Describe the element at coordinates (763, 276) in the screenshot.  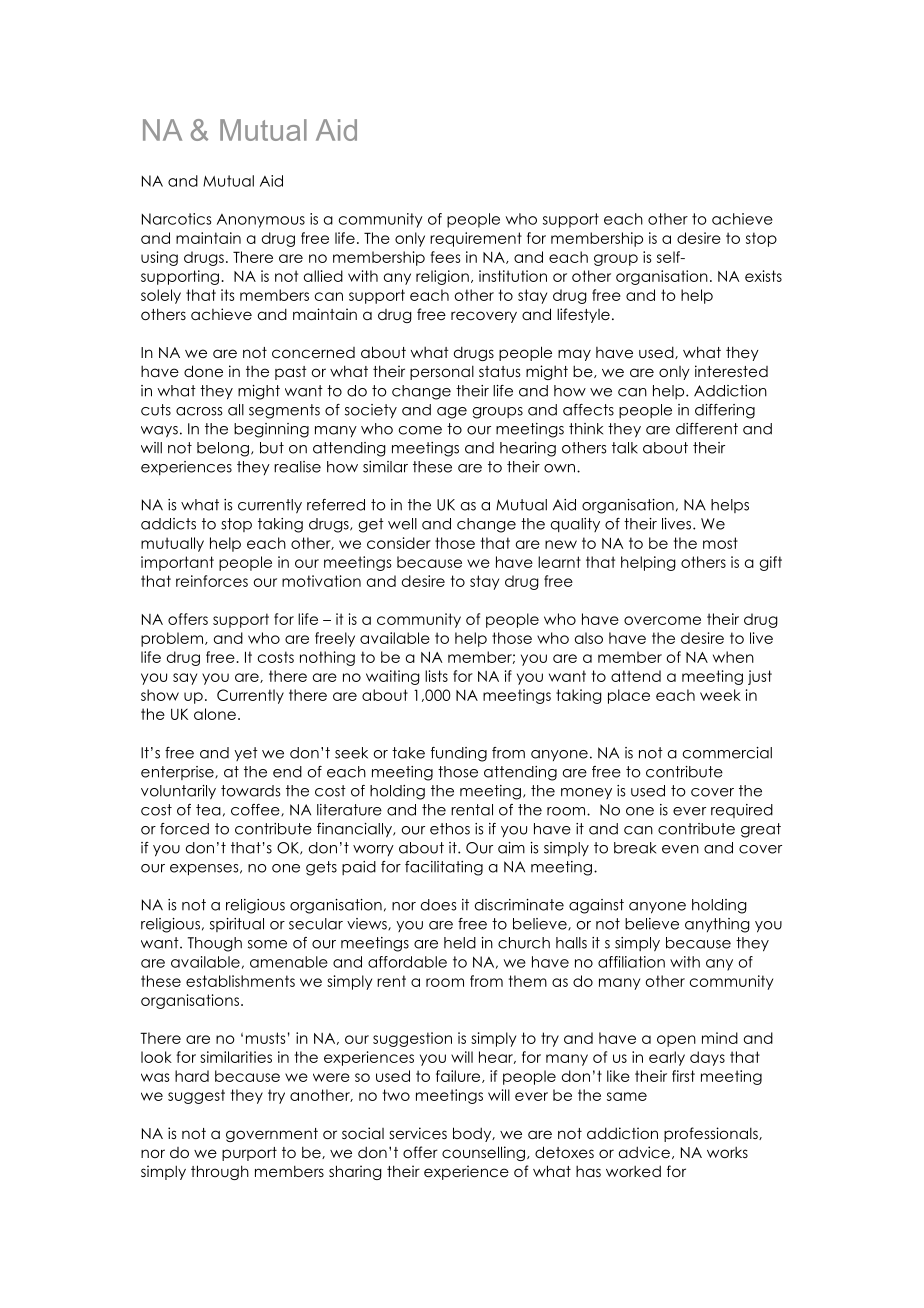
I see `exists` at that location.
